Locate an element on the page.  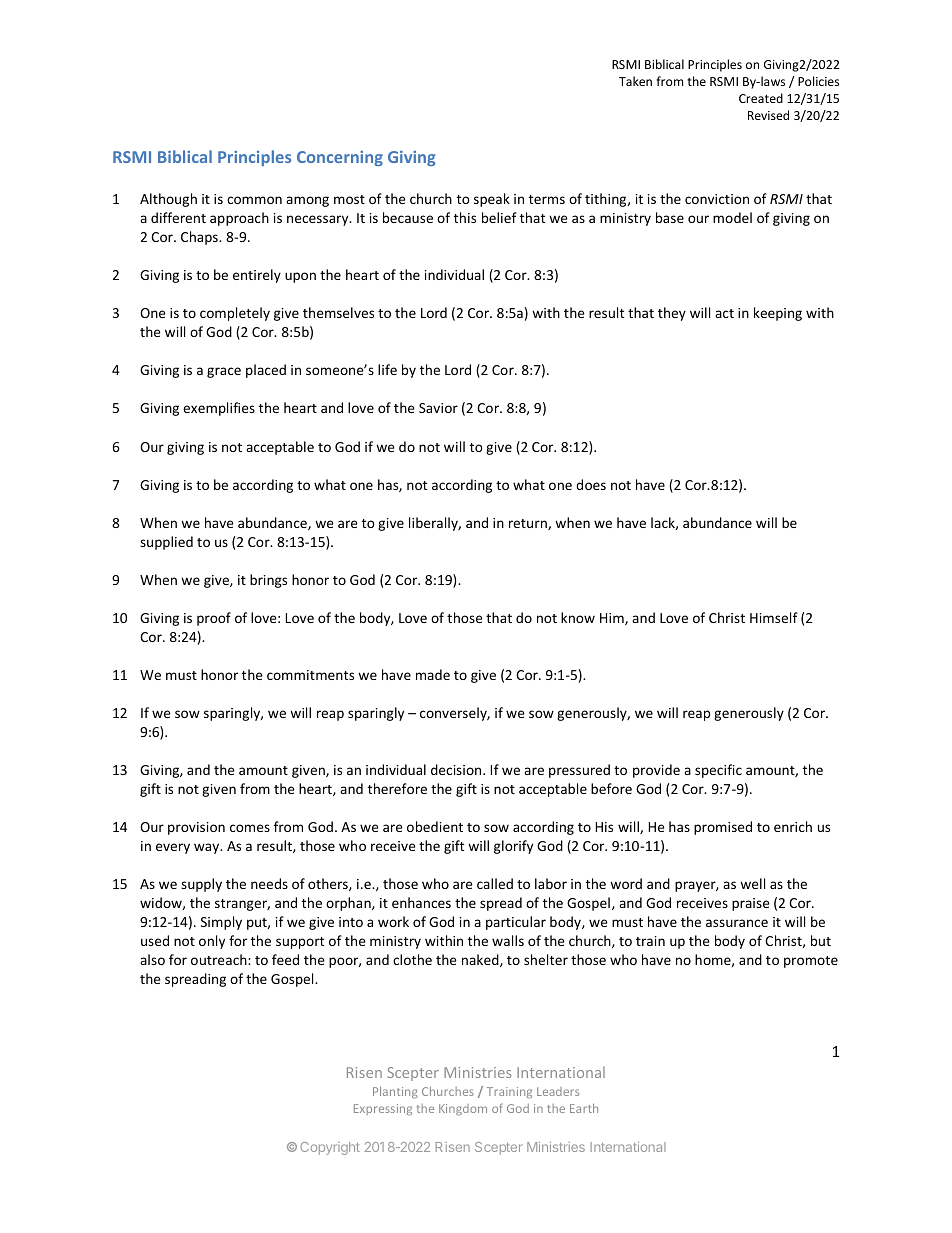
comes is located at coordinates (250, 828).
